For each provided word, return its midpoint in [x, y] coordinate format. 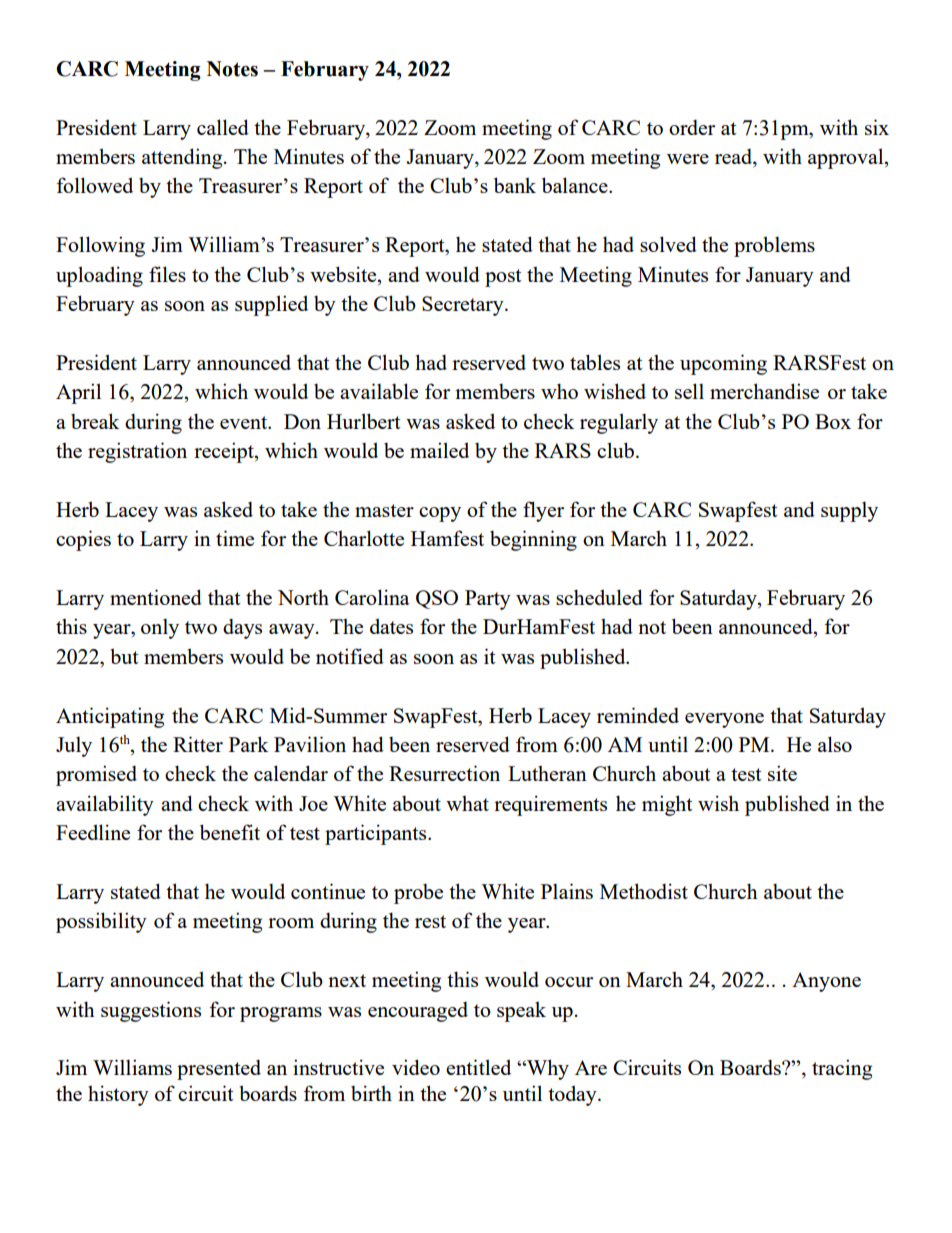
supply [849, 511]
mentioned [156, 597]
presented [219, 1069]
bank [515, 185]
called [223, 127]
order [692, 127]
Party [488, 600]
